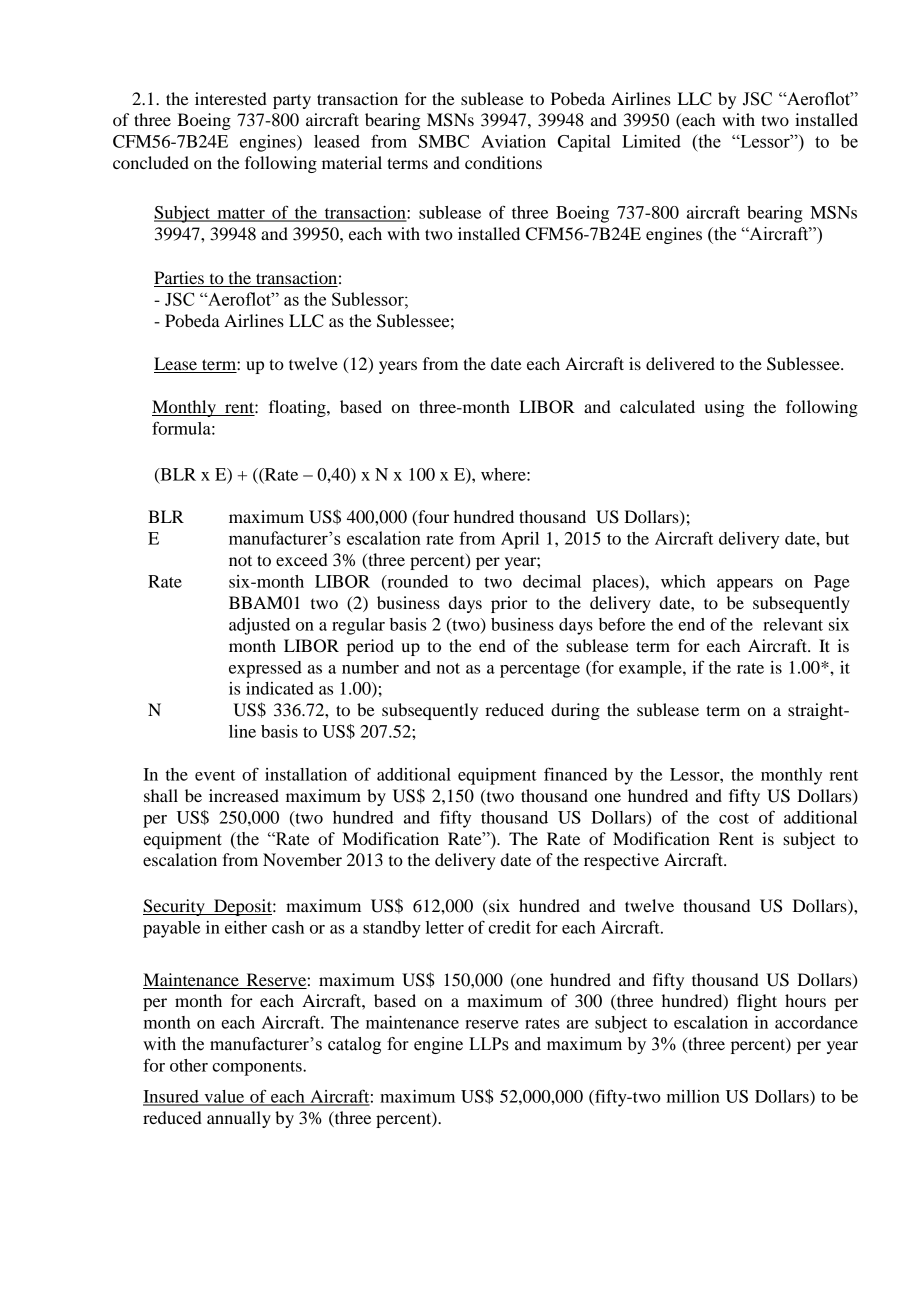  What do you see at coordinates (215, 775) in the screenshot?
I see `event` at bounding box center [215, 775].
